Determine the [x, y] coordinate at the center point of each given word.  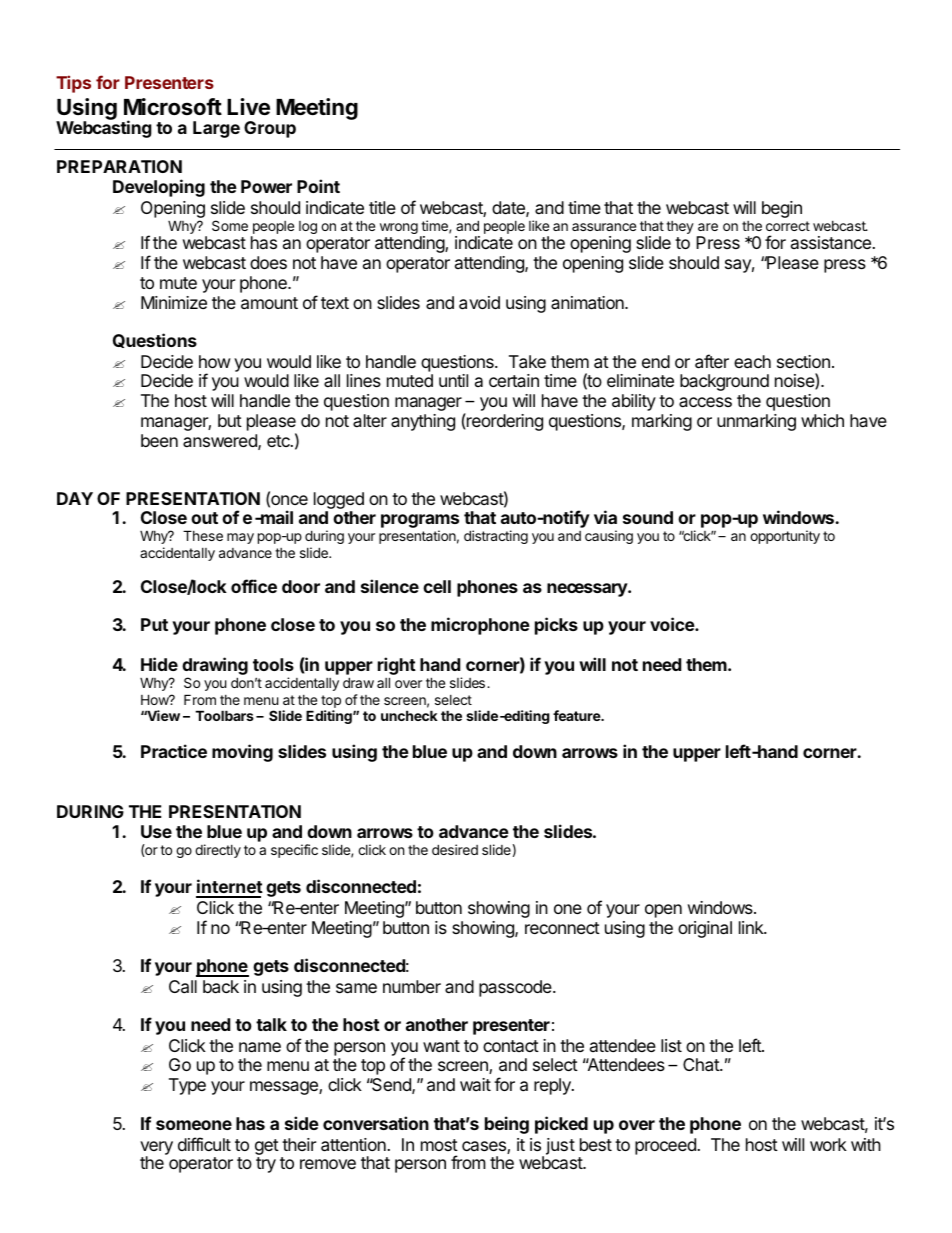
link [752, 927]
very [156, 1149]
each [752, 362]
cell [437, 586]
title [382, 207]
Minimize [174, 302]
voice [673, 624]
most [439, 1145]
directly [218, 851]
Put [154, 624]
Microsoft [173, 107]
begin [782, 209]
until [453, 380]
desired [455, 849]
